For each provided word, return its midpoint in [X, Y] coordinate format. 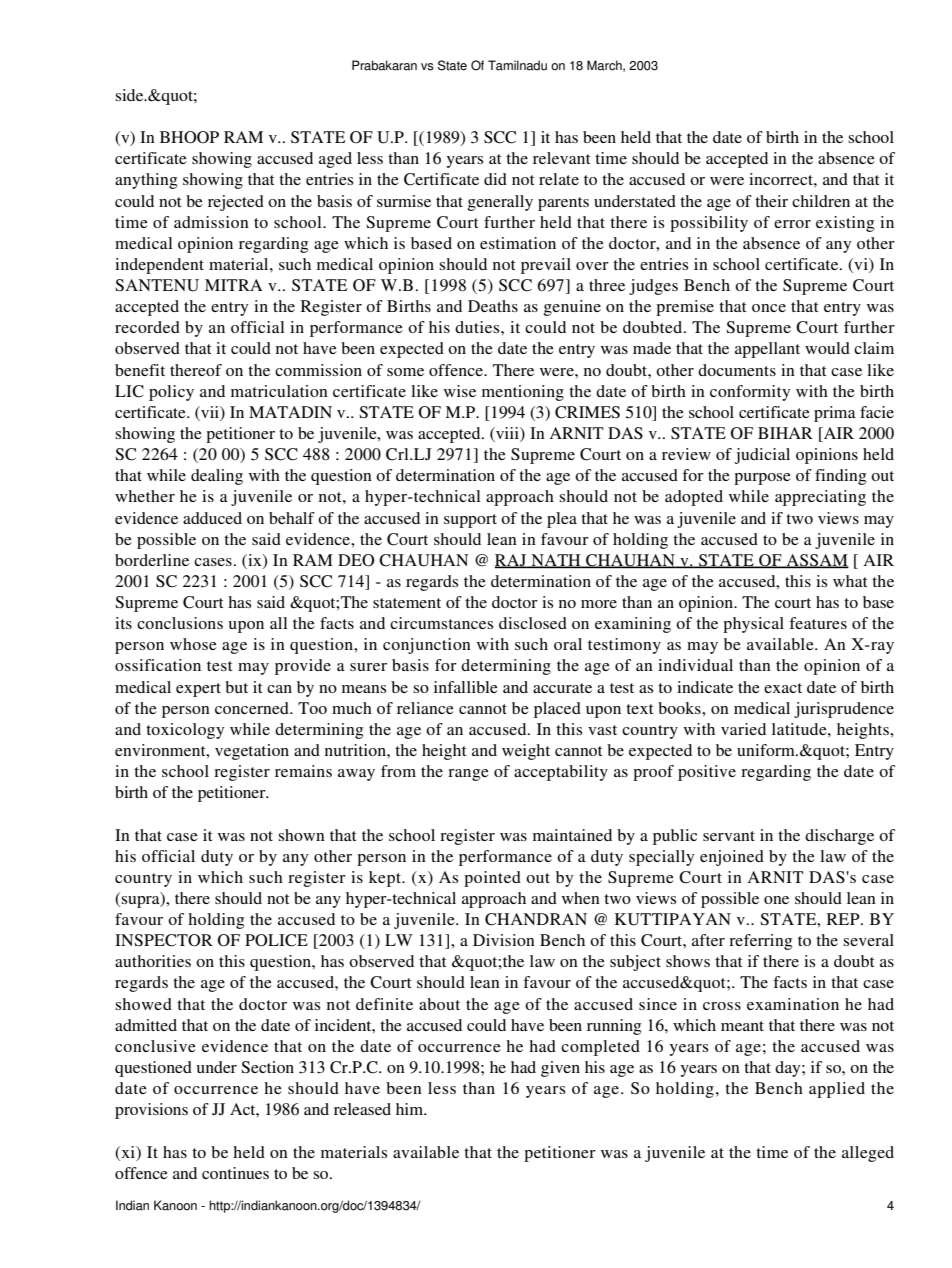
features [818, 623]
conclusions [180, 623]
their [771, 201]
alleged [868, 1154]
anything [146, 181]
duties [478, 327]
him [411, 1109]
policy [171, 393]
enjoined [732, 858]
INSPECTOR [164, 940]
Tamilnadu [517, 65]
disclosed [533, 623]
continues [235, 1173]
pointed [492, 879]
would [827, 348]
